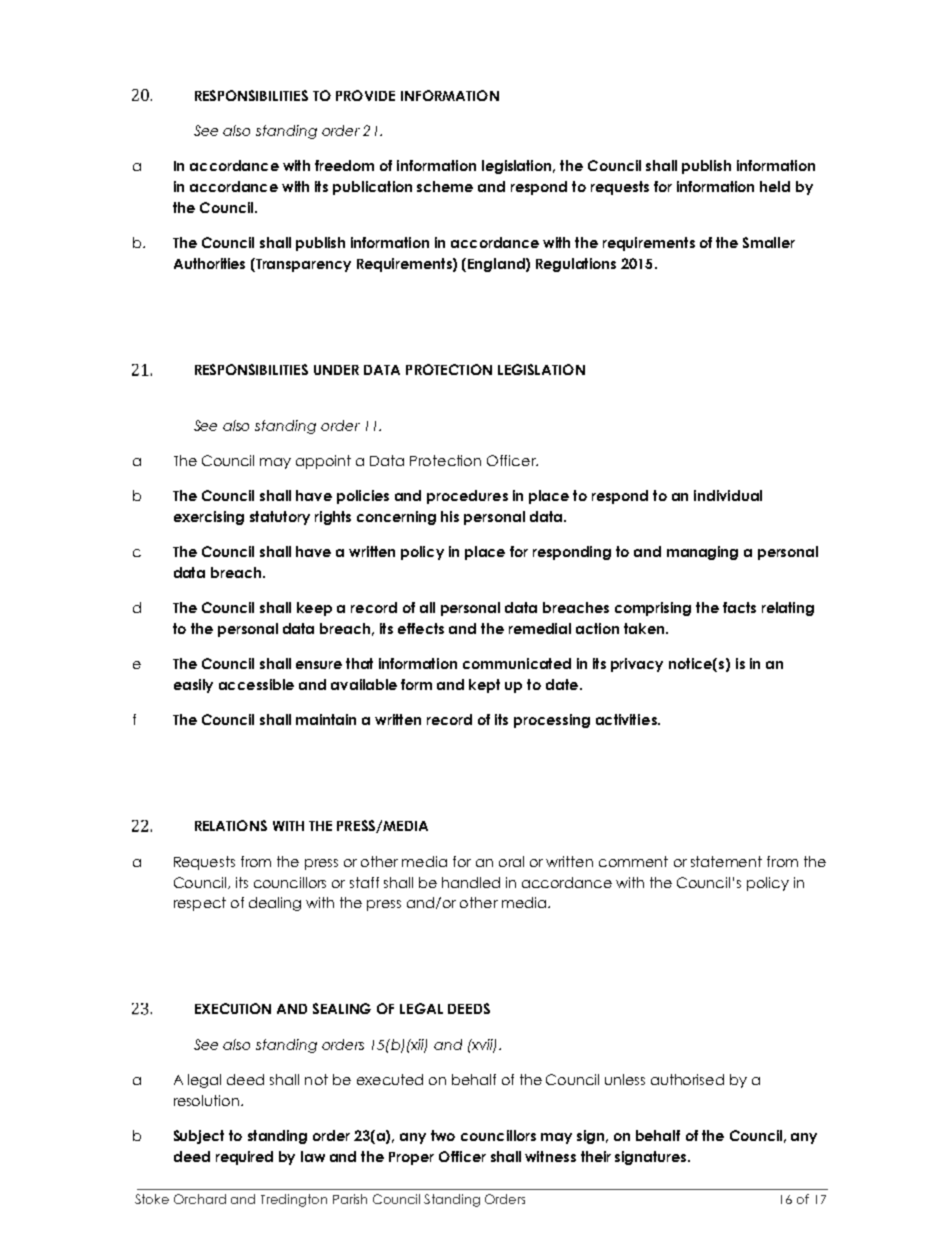 This document has width=952, height=1233. What do you see at coordinates (209, 518) in the document?
I see `exercising` at bounding box center [209, 518].
